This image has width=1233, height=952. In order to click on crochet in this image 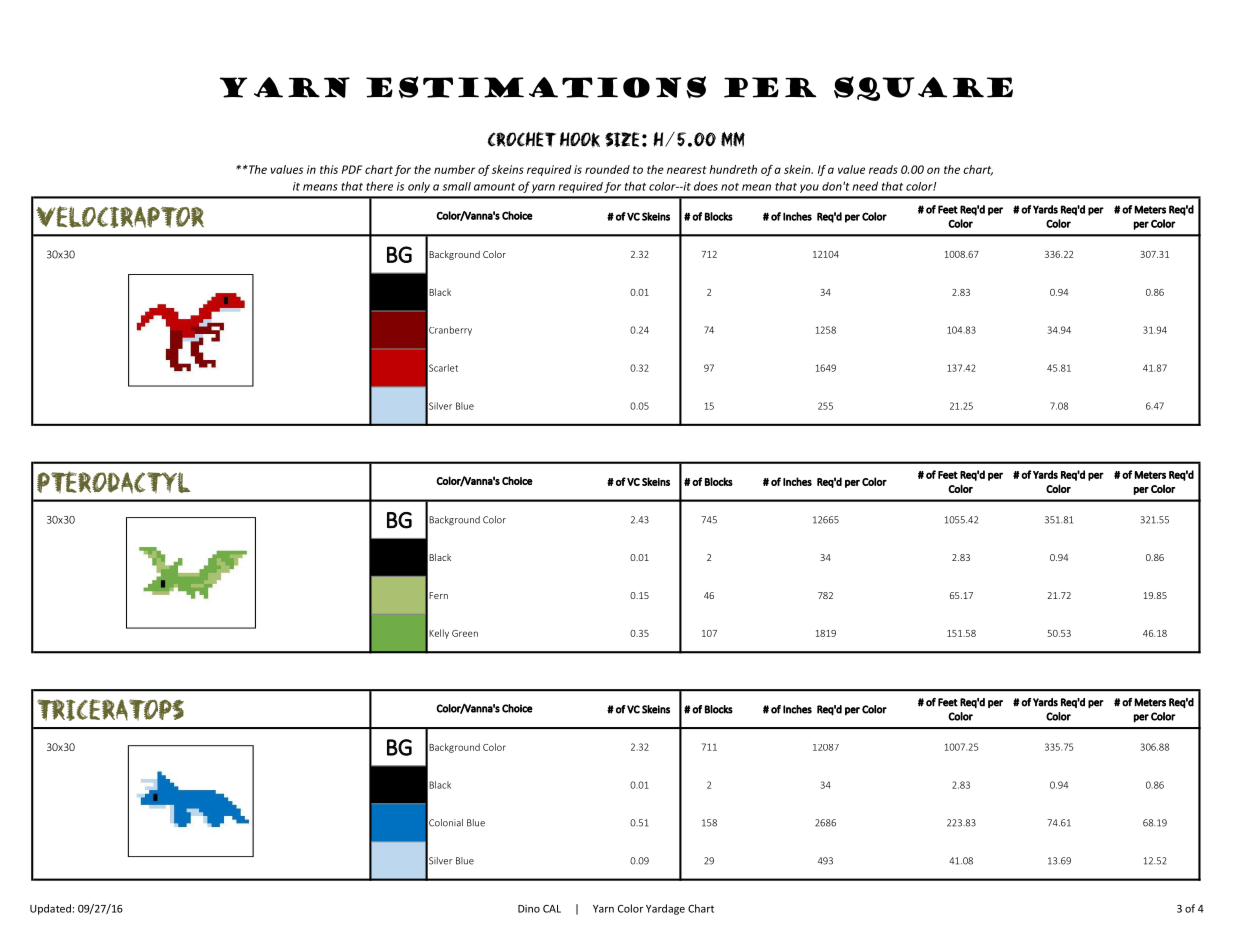, I will do `click(522, 139)`.
